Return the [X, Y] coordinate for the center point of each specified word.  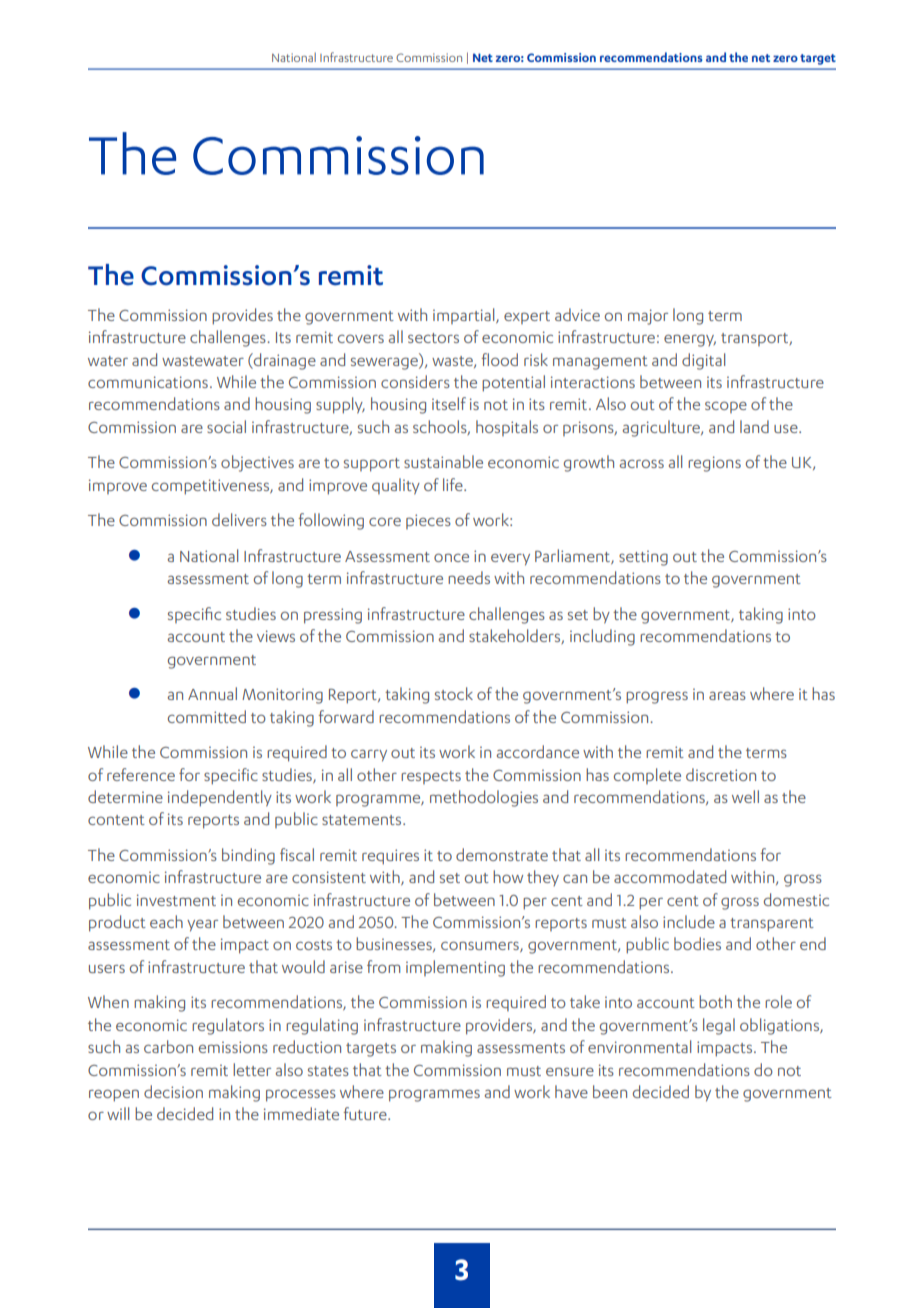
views [276, 636]
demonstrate [502, 854]
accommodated [670, 876]
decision [173, 1091]
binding [248, 856]
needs [469, 577]
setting [643, 558]
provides [242, 316]
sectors [433, 338]
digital [703, 361]
